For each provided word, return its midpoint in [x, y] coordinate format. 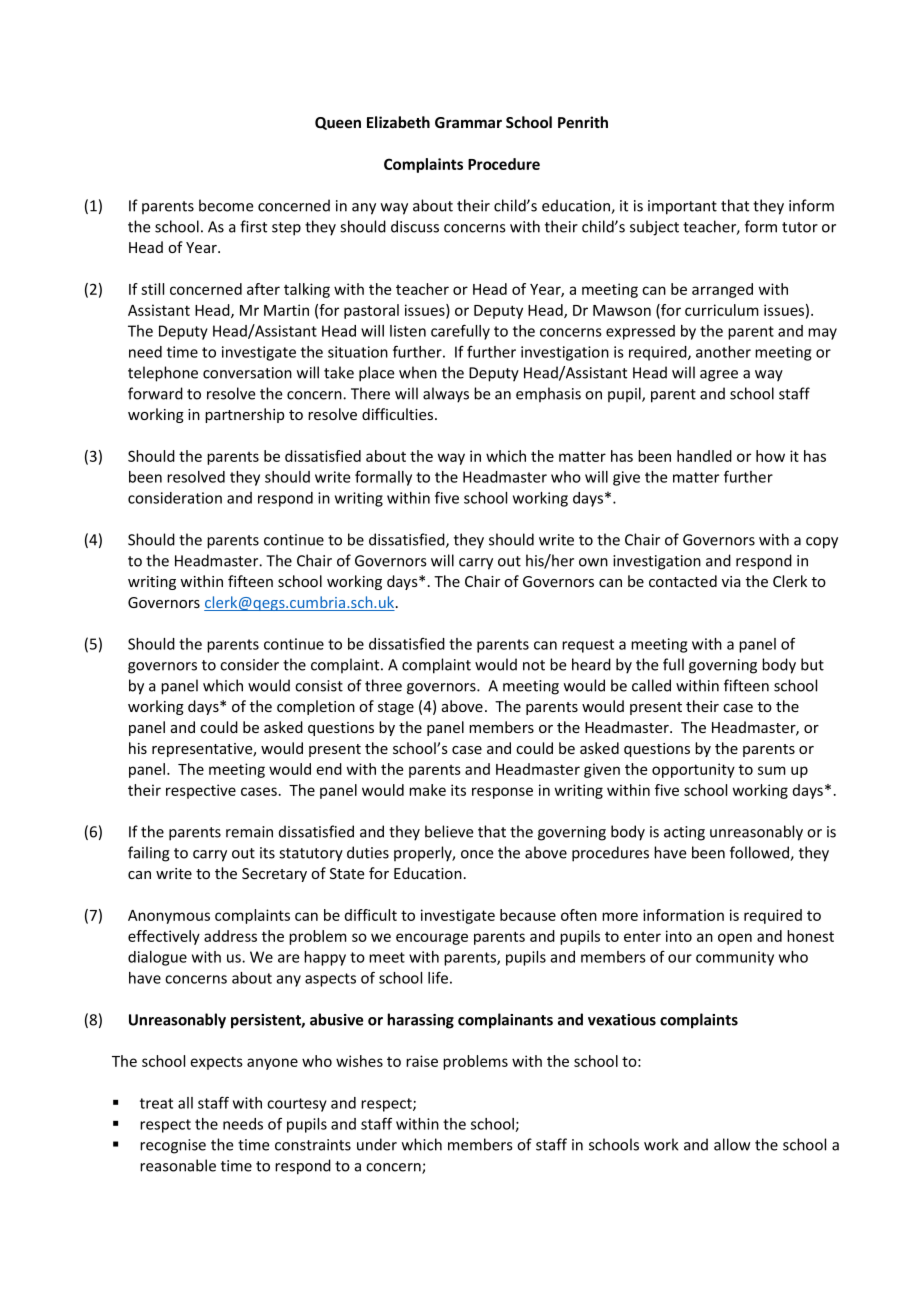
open [735, 939]
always [446, 395]
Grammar [468, 122]
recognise [173, 1146]
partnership [244, 415]
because [528, 915]
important [682, 207]
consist [319, 686]
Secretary [274, 875]
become [226, 205]
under [377, 1144]
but [812, 664]
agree [719, 376]
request [588, 646]
